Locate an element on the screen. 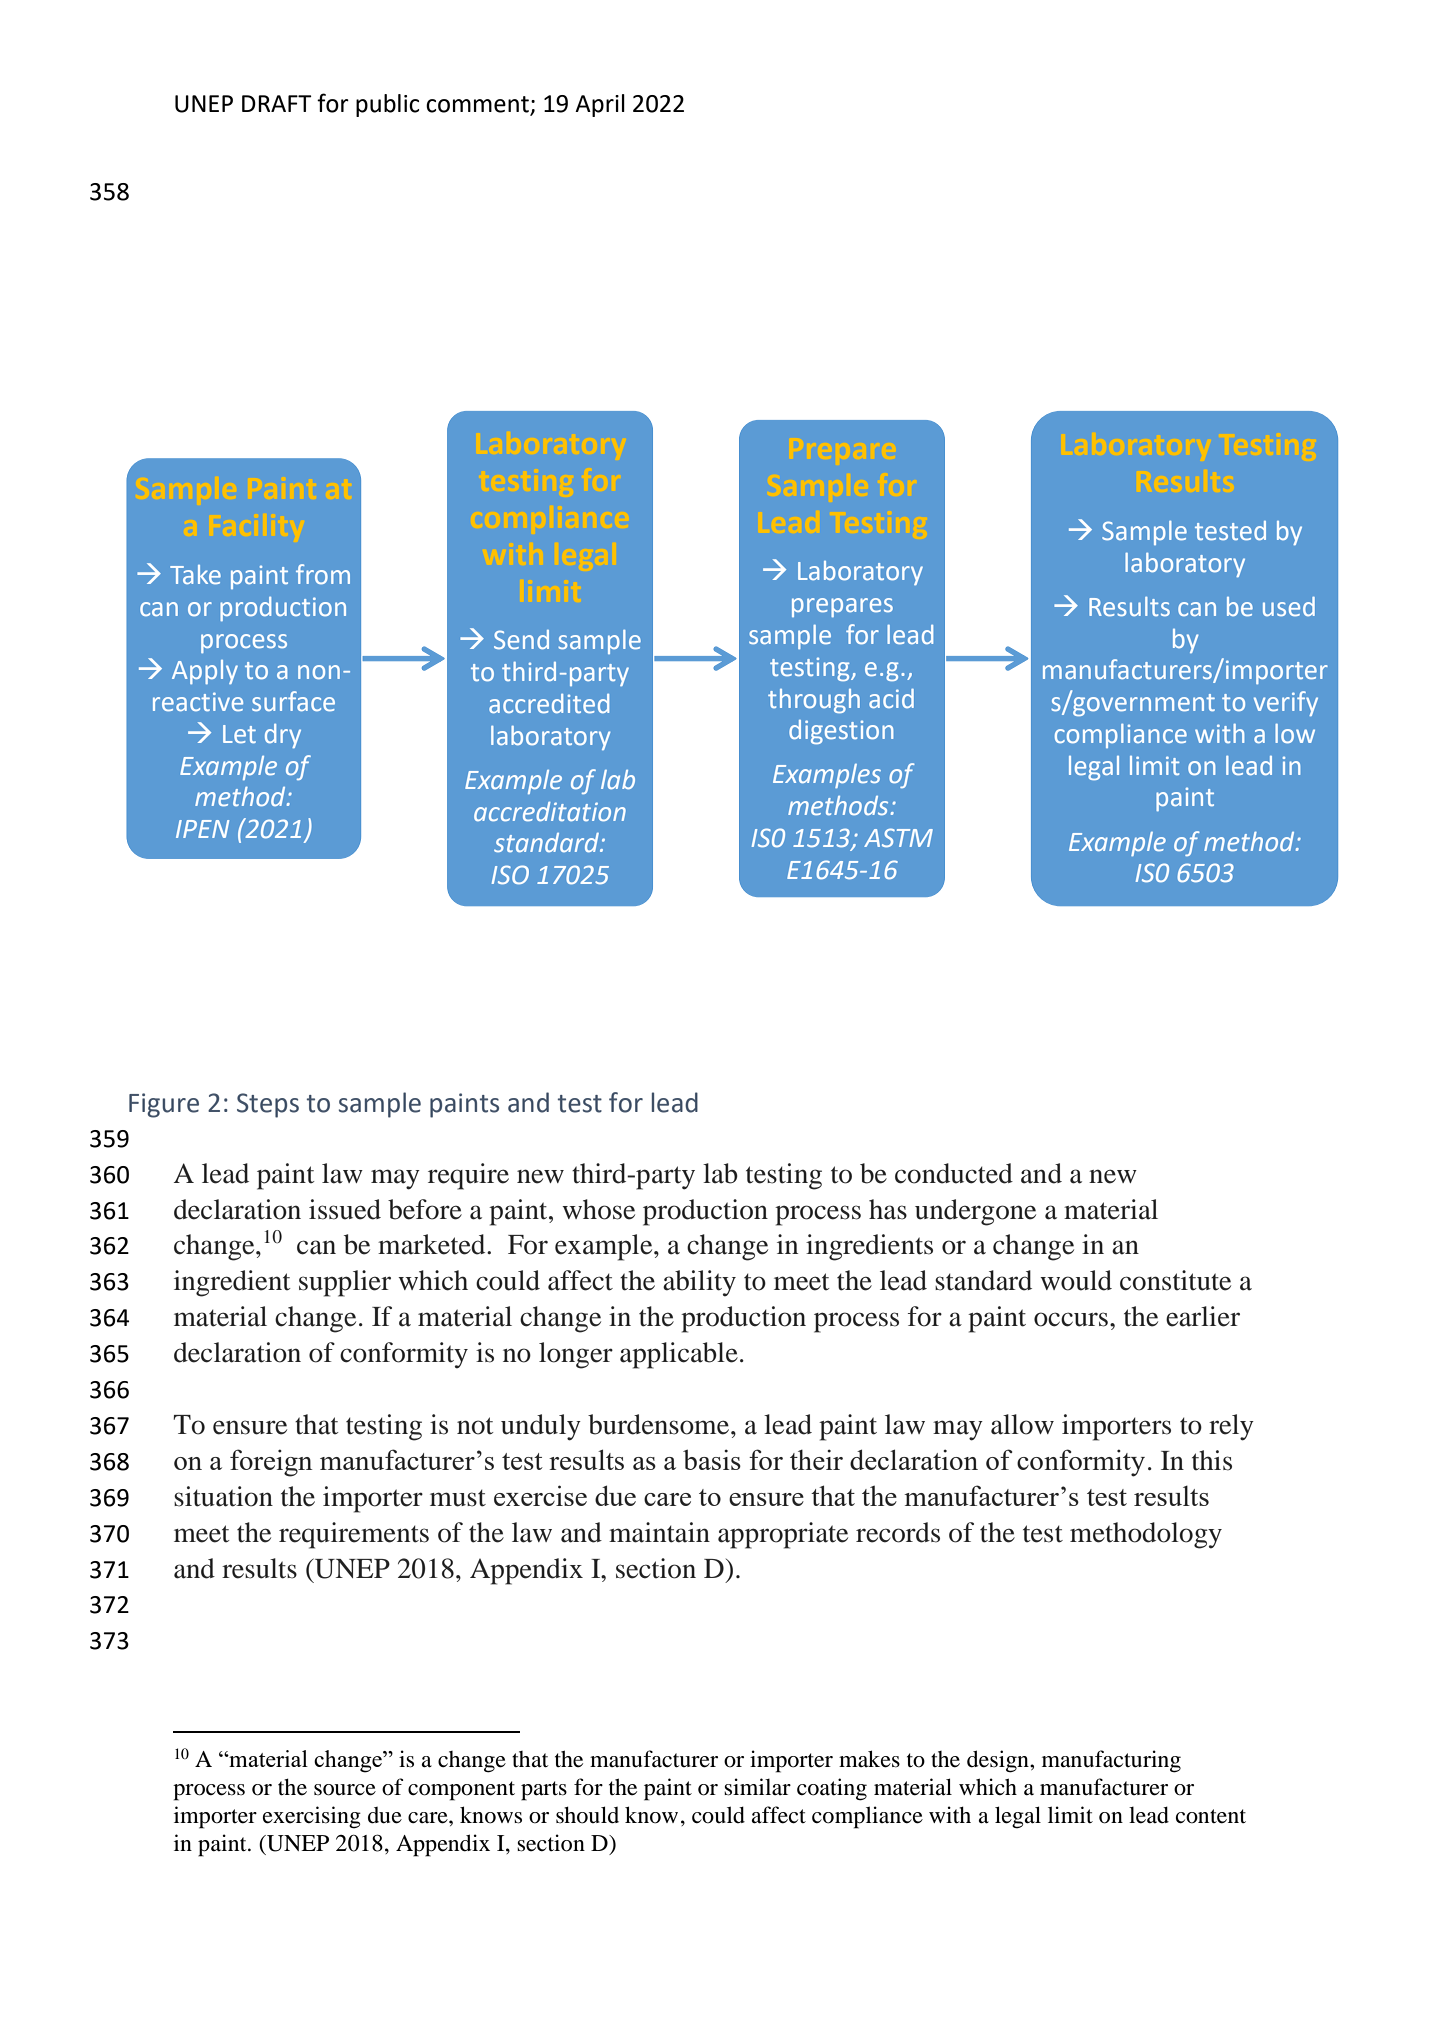  used is located at coordinates (1289, 606).
